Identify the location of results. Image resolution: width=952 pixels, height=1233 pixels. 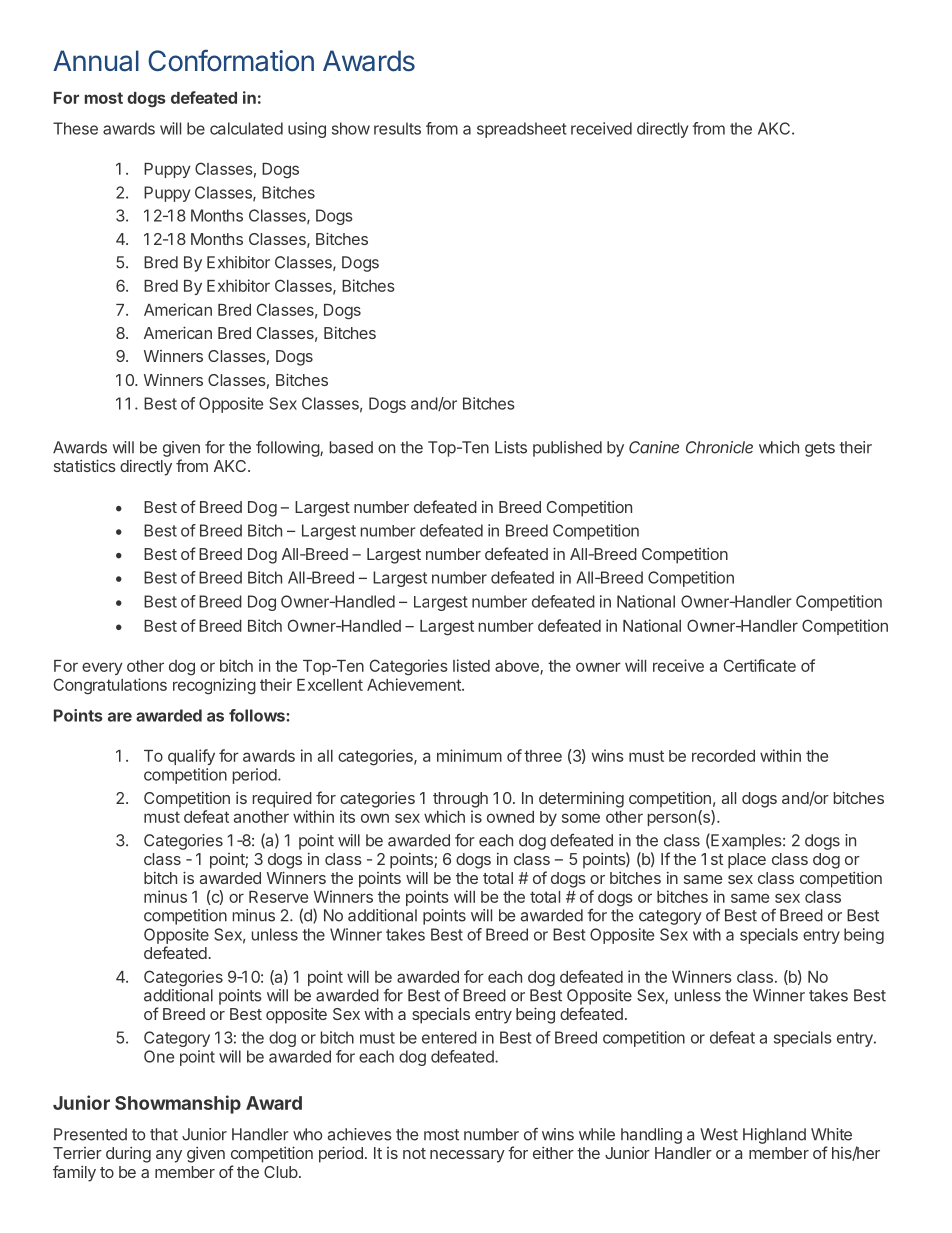
(397, 128).
